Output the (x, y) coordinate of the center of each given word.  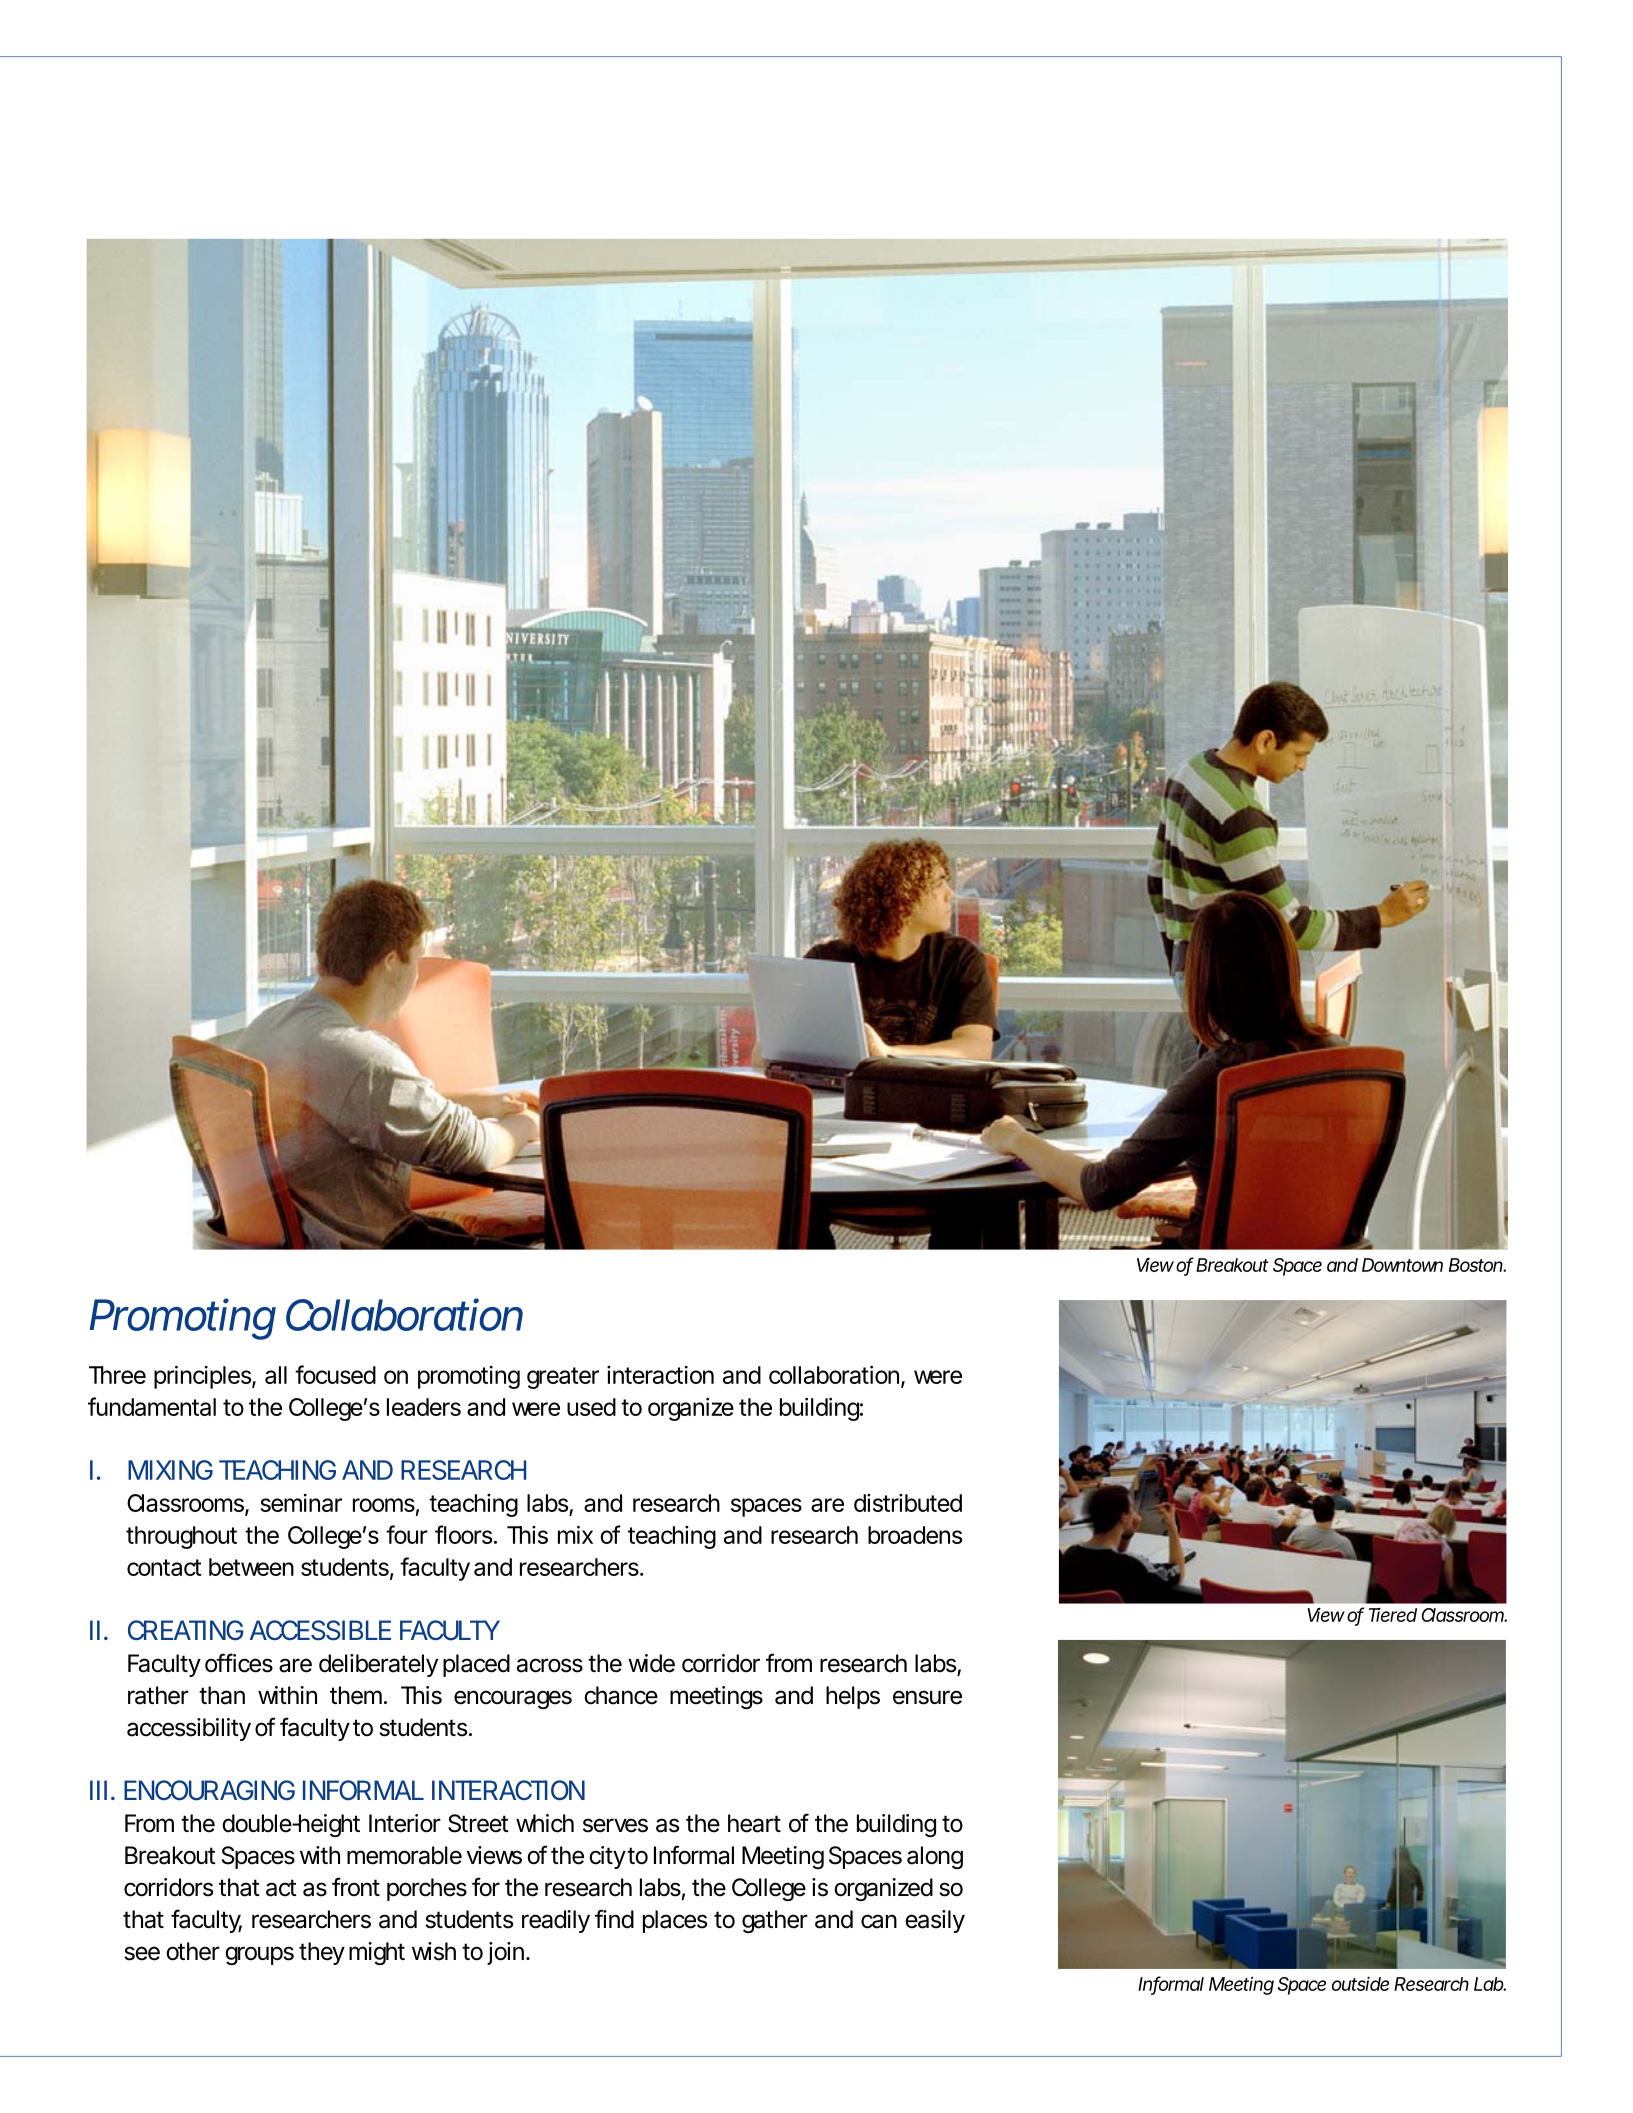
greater (563, 1378)
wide (651, 1663)
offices (239, 1663)
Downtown (1402, 1265)
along (935, 1857)
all (276, 1375)
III (98, 1790)
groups (259, 1955)
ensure (927, 1697)
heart (754, 1823)
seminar (301, 1503)
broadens (915, 1535)
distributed (908, 1503)
